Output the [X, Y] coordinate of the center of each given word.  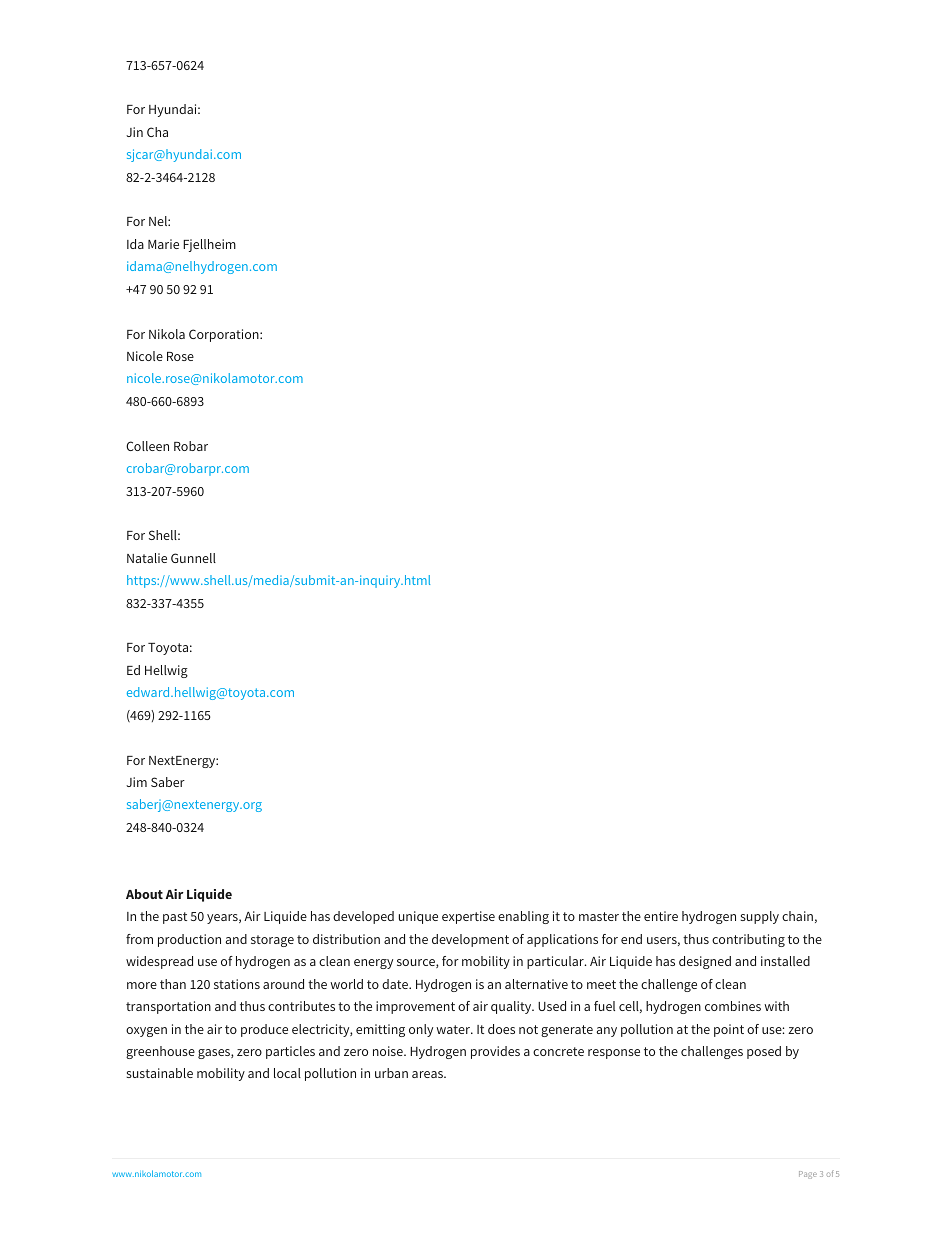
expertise [468, 917]
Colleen [147, 446]
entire [661, 916]
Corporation [225, 335]
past [175, 918]
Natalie [147, 558]
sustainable [159, 1073]
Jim [136, 782]
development [470, 940]
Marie [163, 244]
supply [759, 917]
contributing [748, 940]
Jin [134, 132]
